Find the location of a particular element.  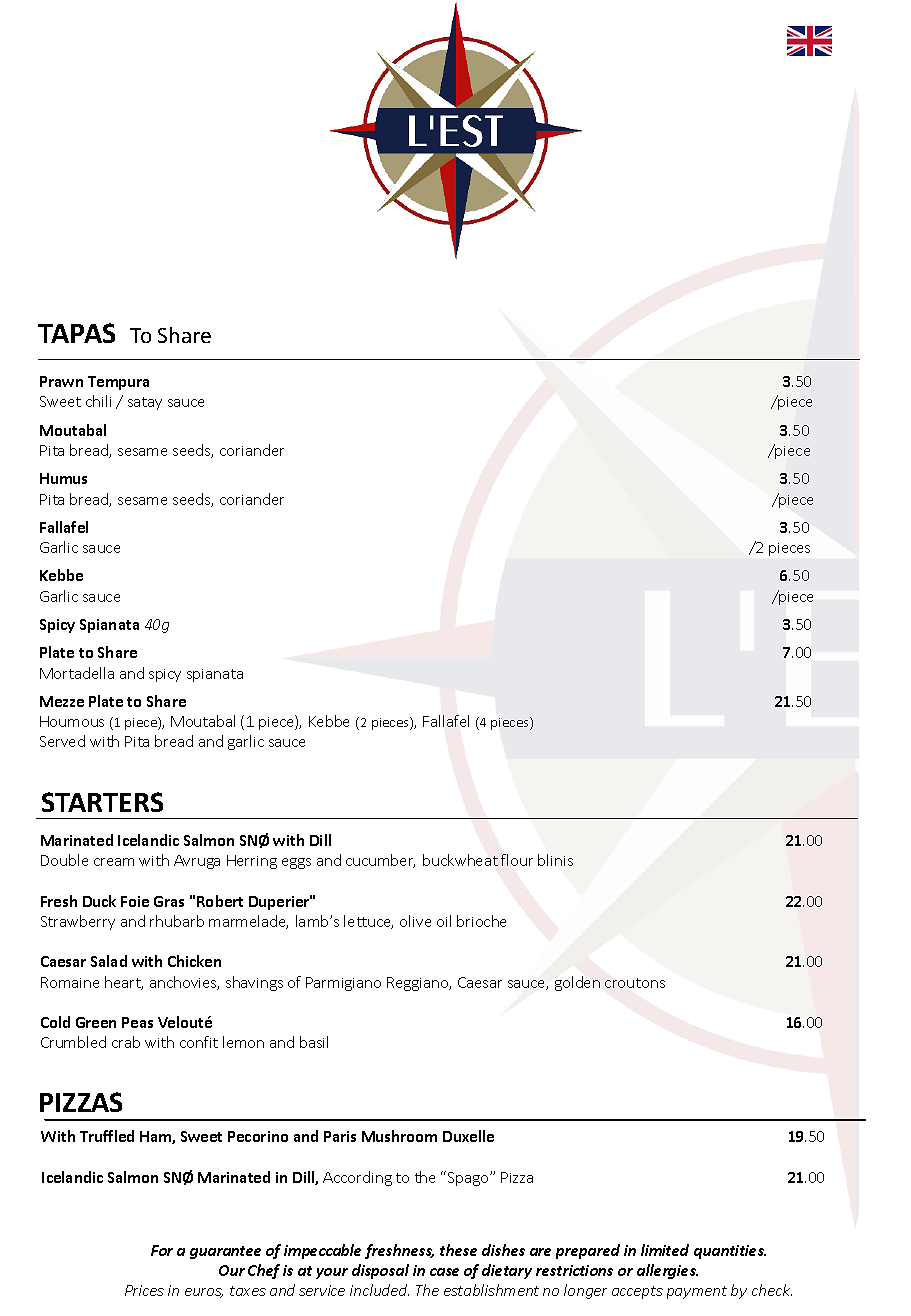

Humus is located at coordinates (63, 478).
